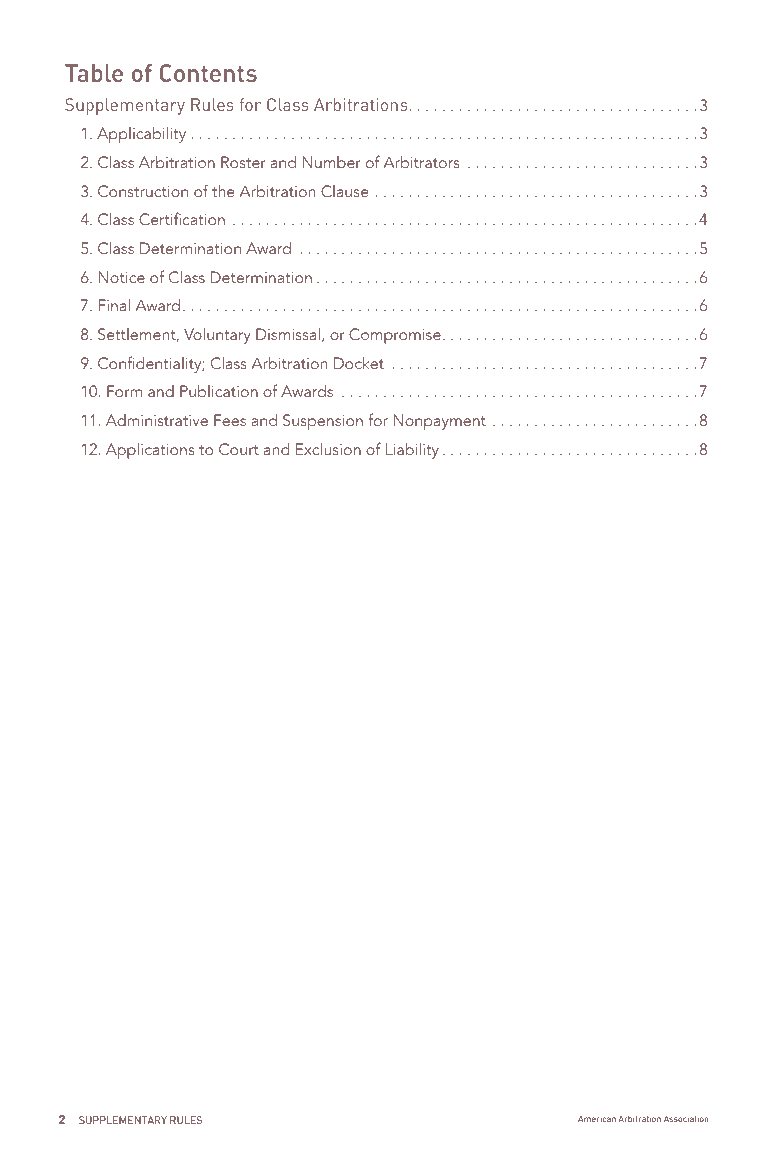 This image has height=1161, width=774. Describe the element at coordinates (208, 73) in the image. I see `Contents` at that location.
